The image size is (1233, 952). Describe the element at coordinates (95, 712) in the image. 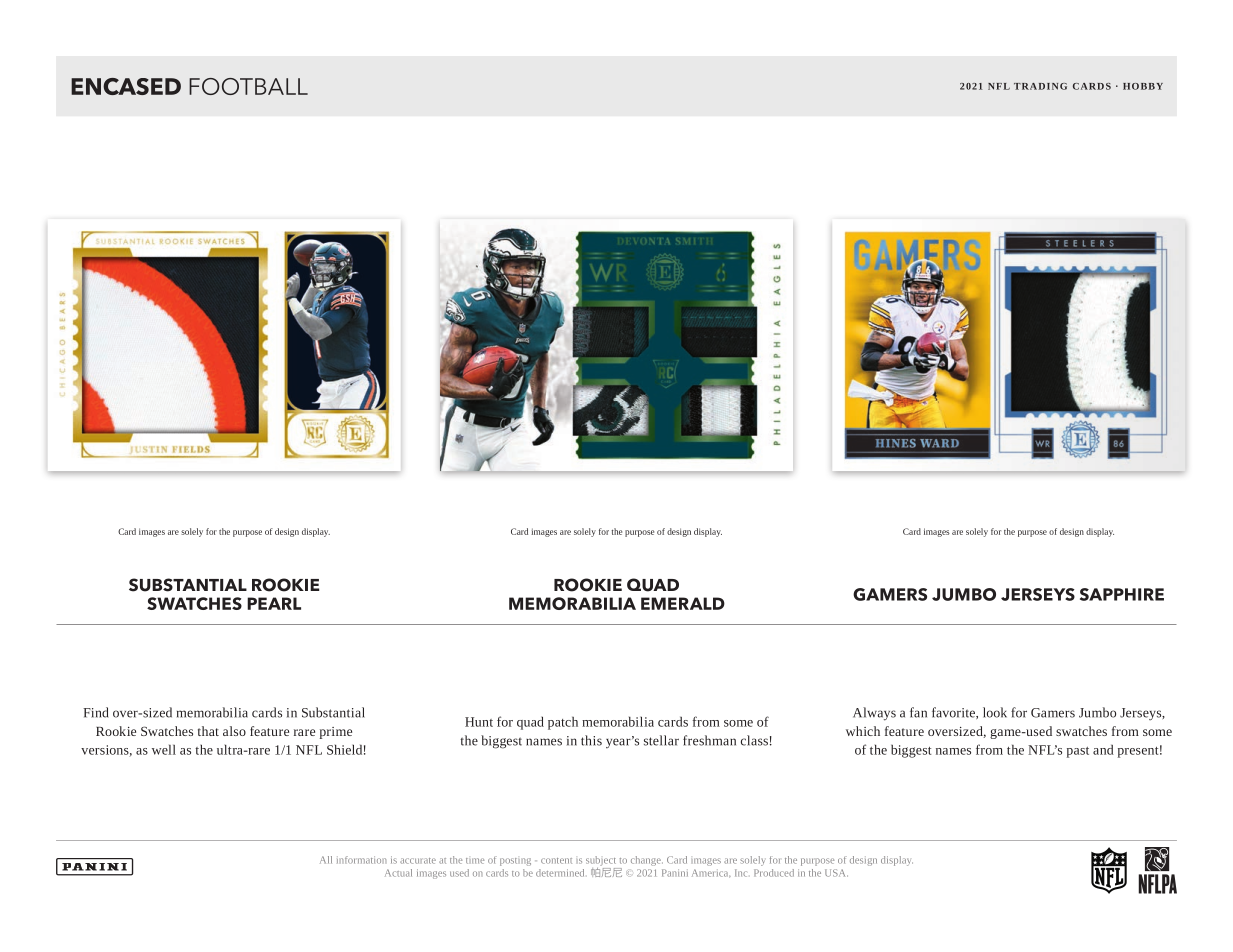

I see `Find` at that location.
